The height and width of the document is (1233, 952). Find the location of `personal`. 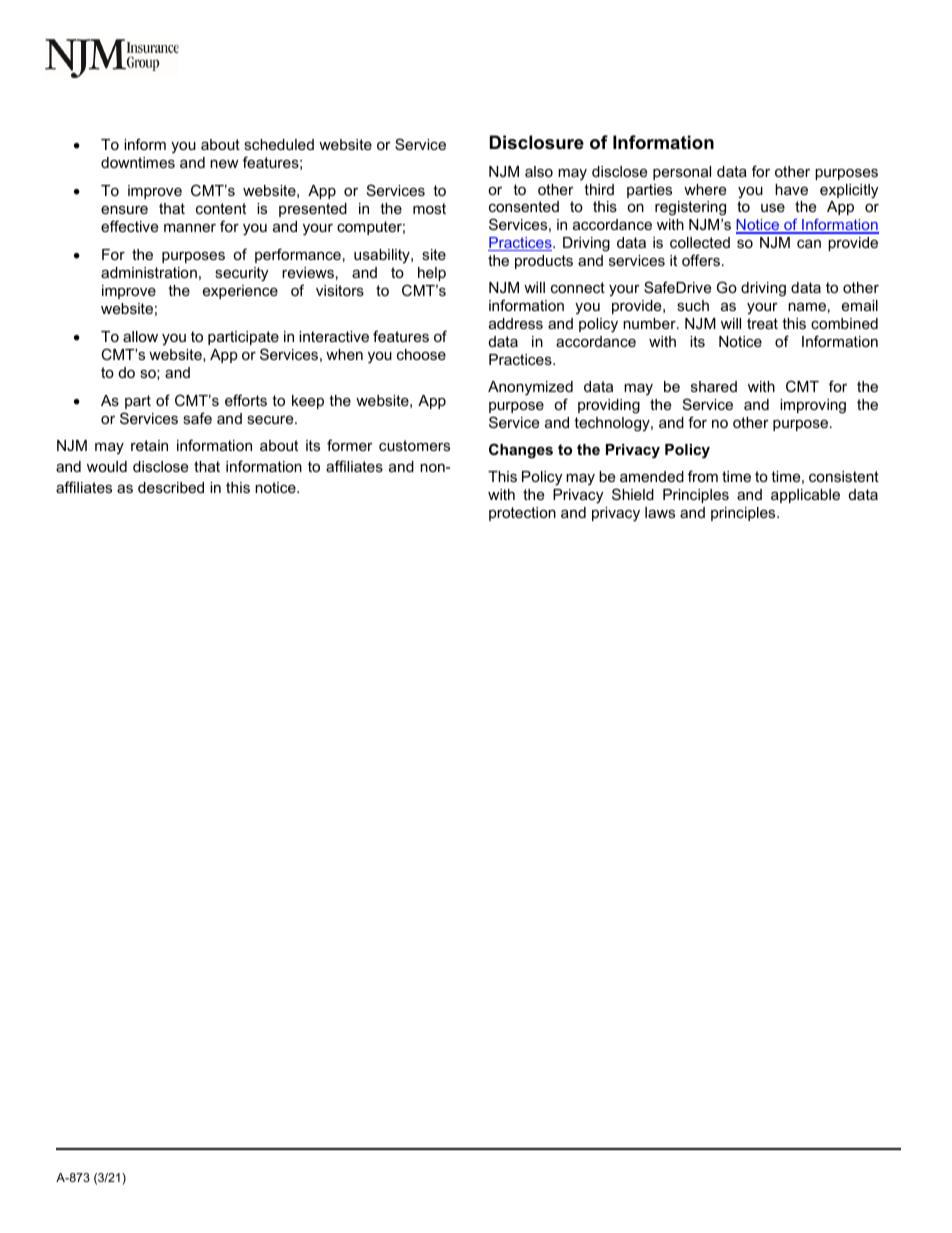

personal is located at coordinates (682, 173).
